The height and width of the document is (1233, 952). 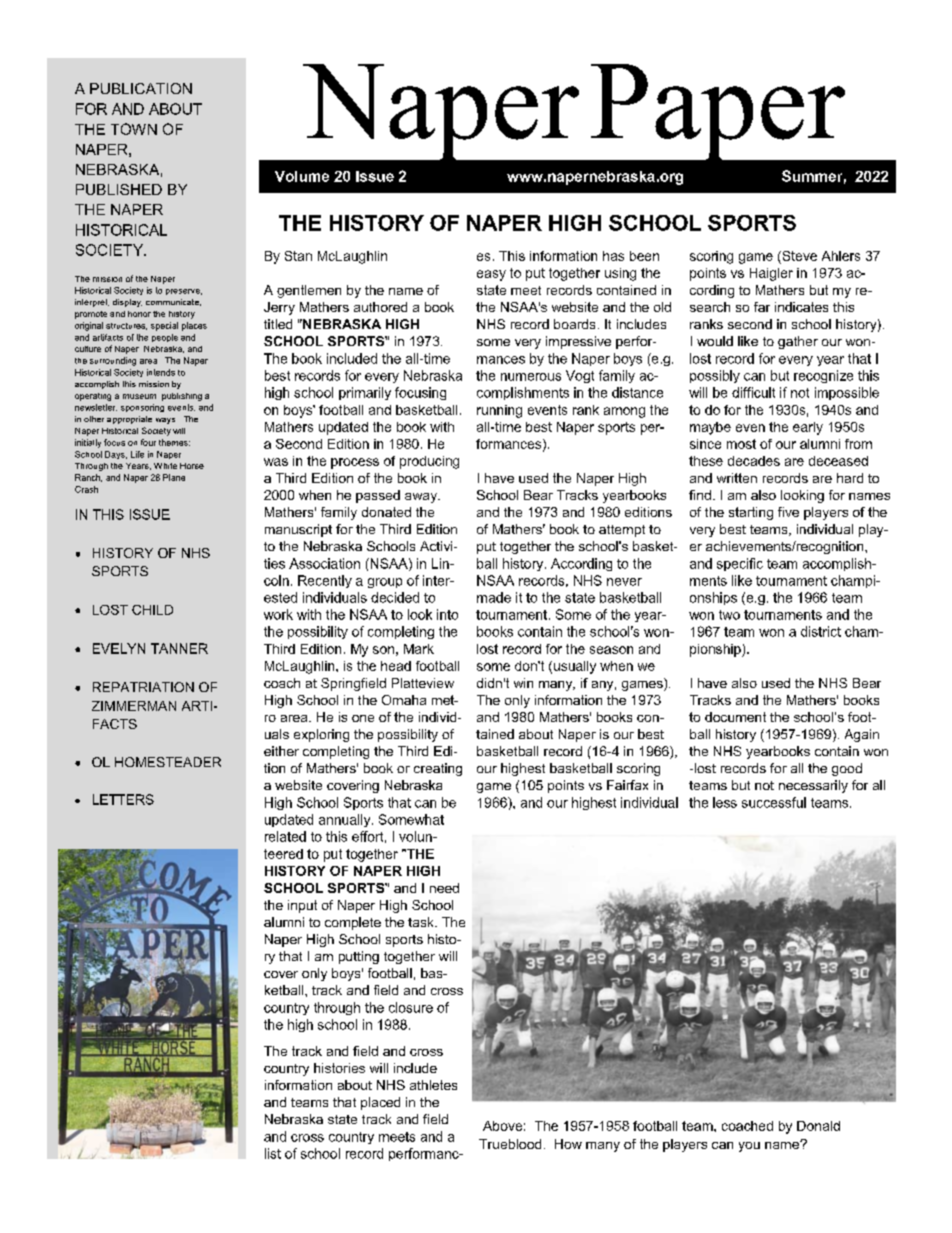 I want to click on publishing, so click(x=182, y=397).
